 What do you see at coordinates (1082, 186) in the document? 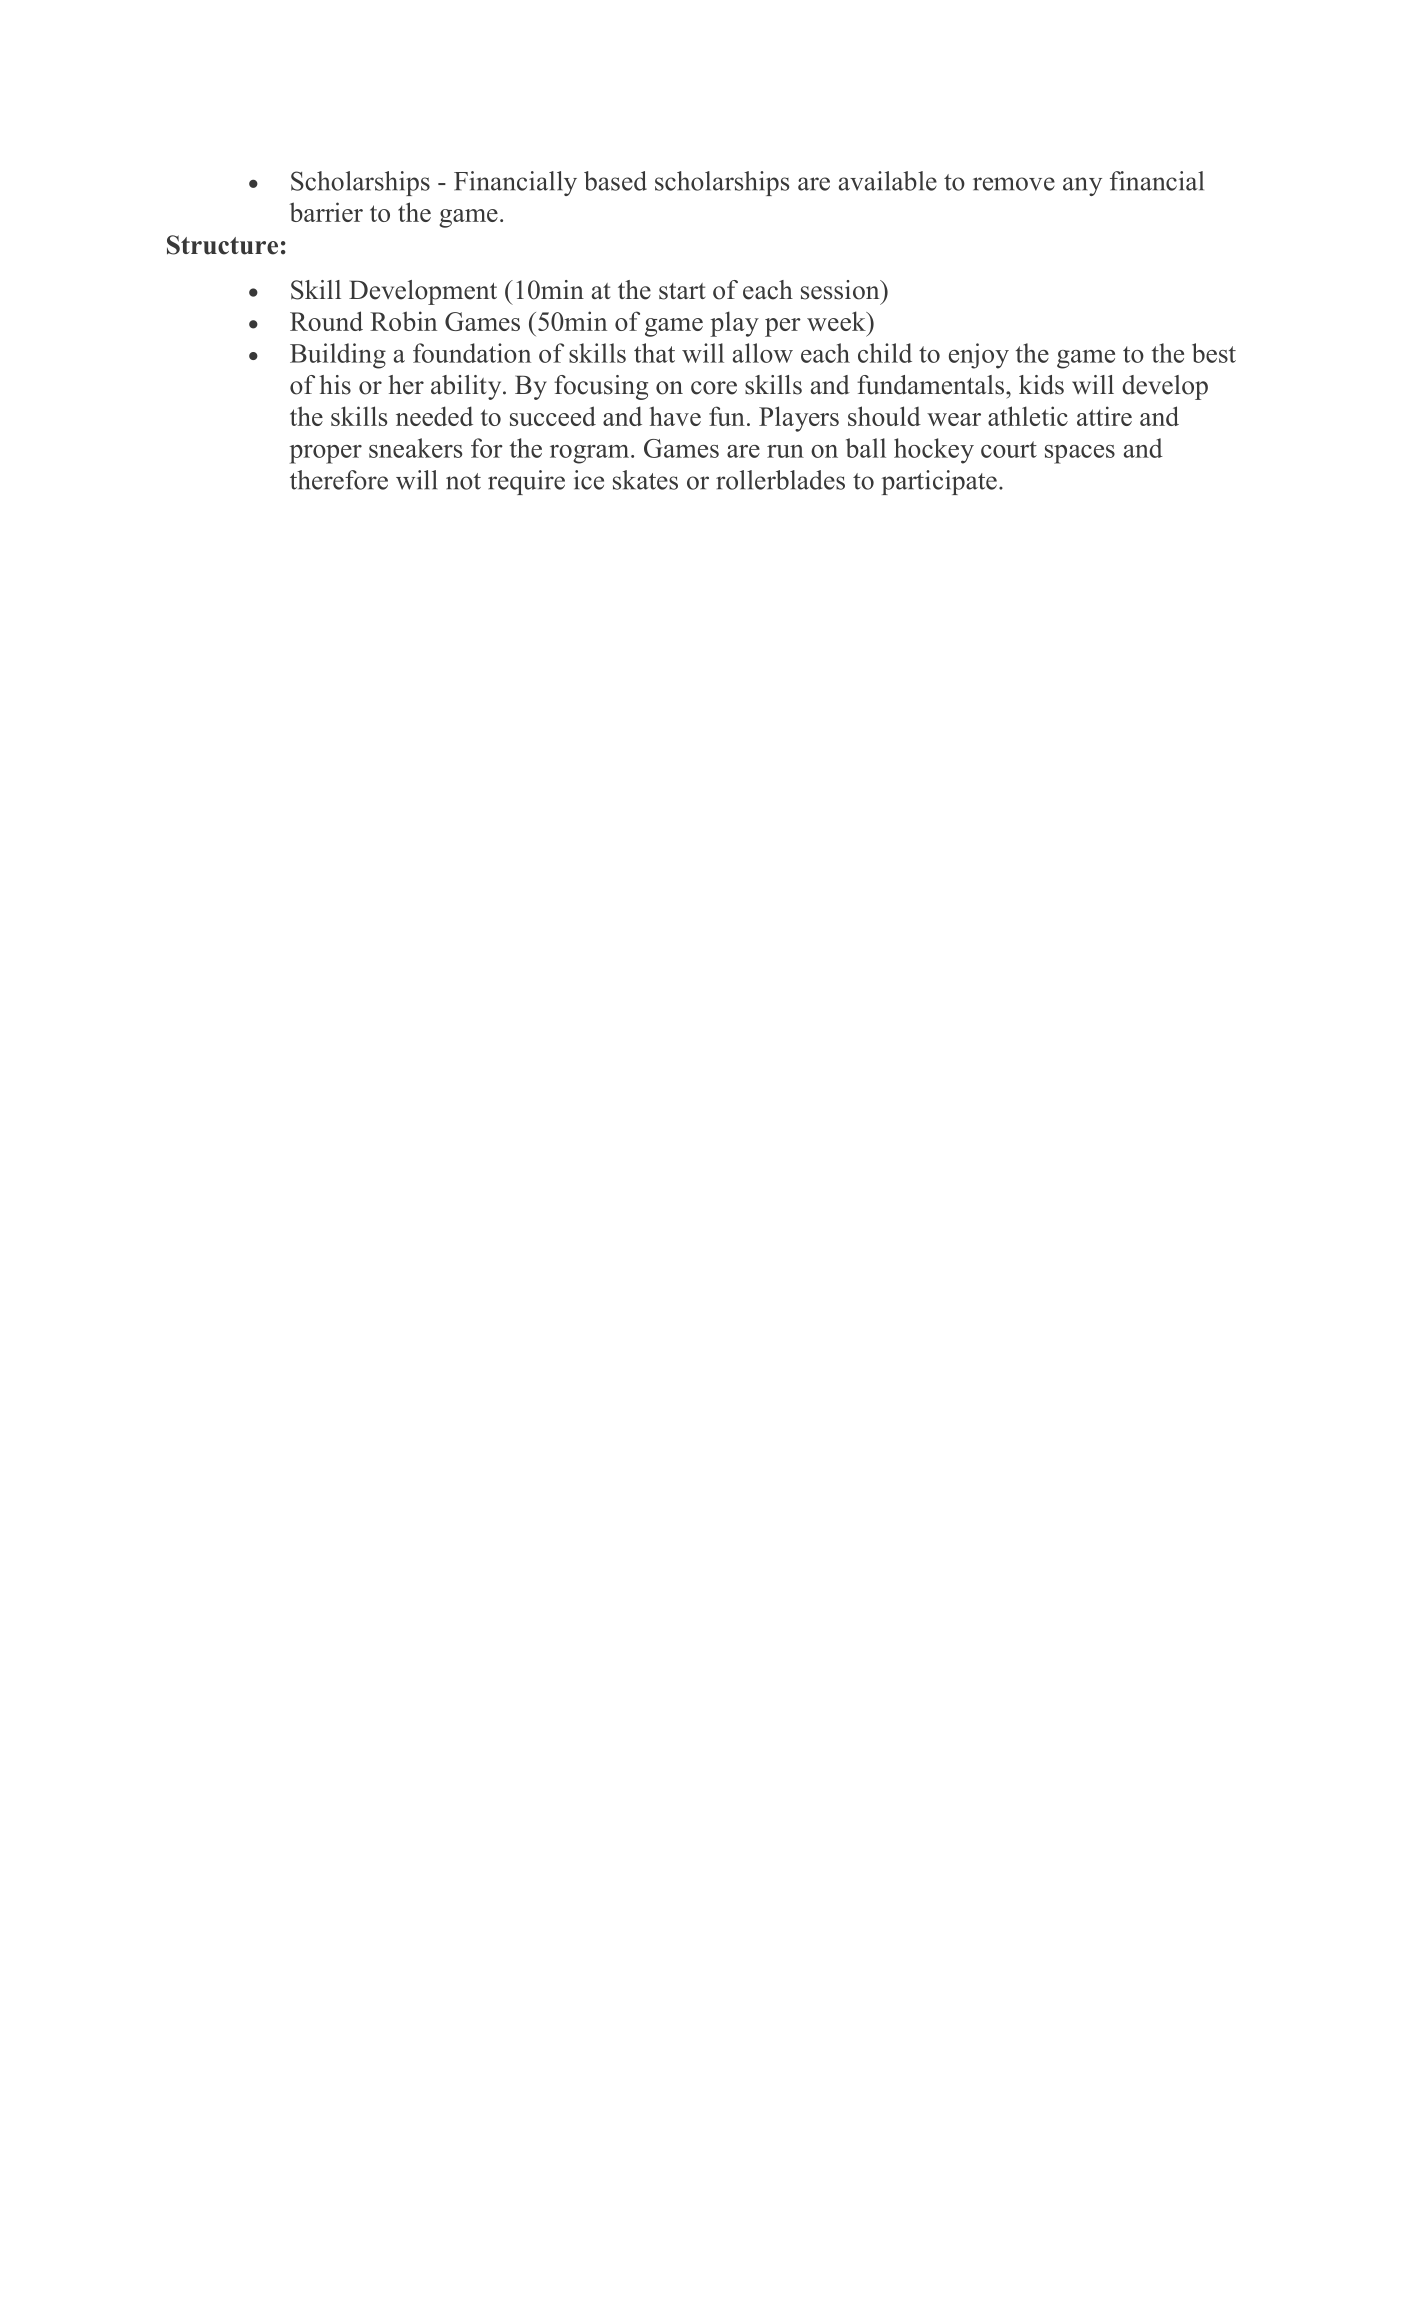
I see `any` at bounding box center [1082, 186].
